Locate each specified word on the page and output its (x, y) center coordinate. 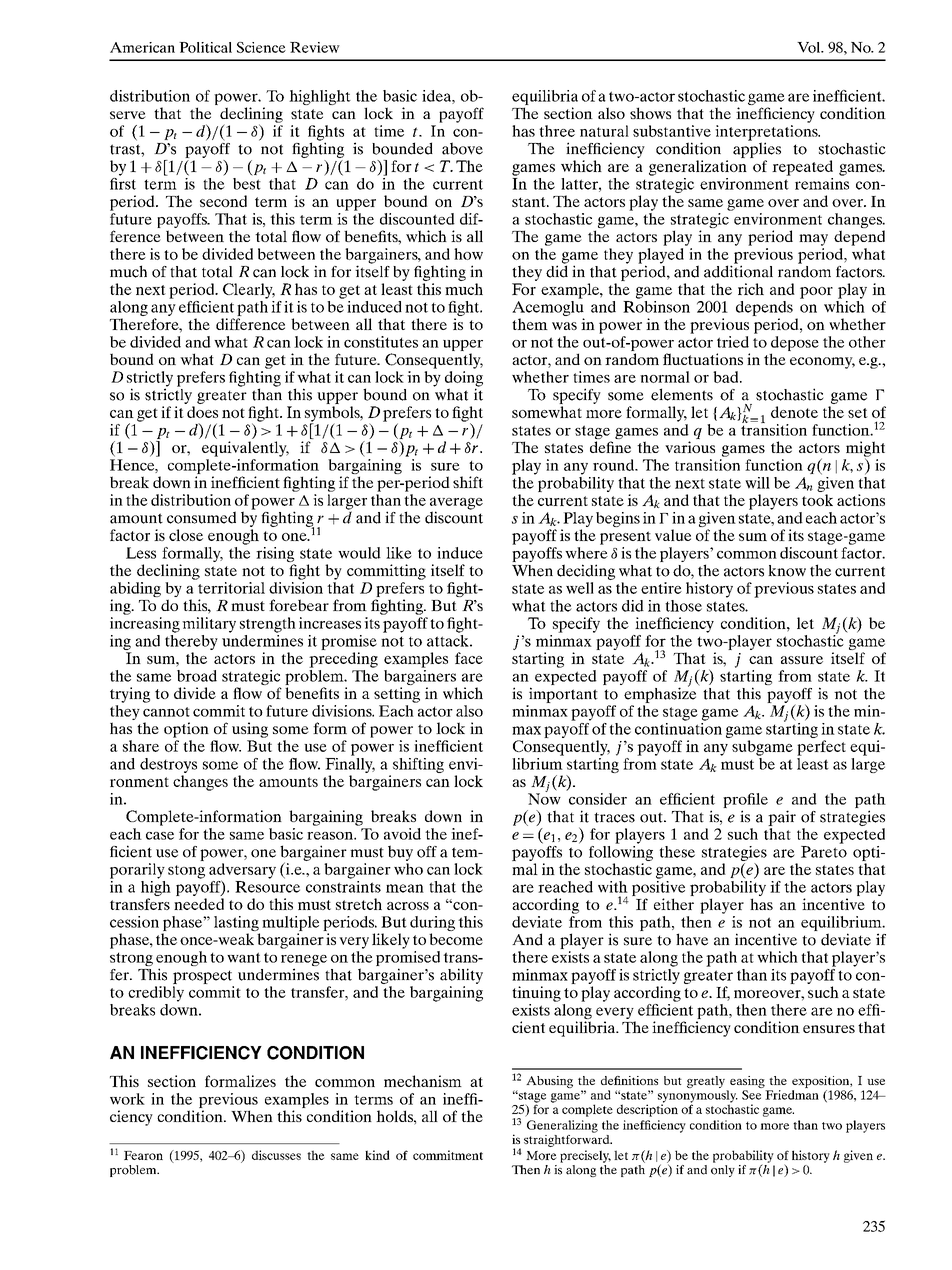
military (209, 625)
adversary (242, 872)
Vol (810, 47)
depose (795, 345)
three (557, 131)
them (530, 324)
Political (205, 47)
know (787, 571)
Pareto (824, 852)
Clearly (249, 291)
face (469, 658)
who (408, 869)
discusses (276, 1155)
